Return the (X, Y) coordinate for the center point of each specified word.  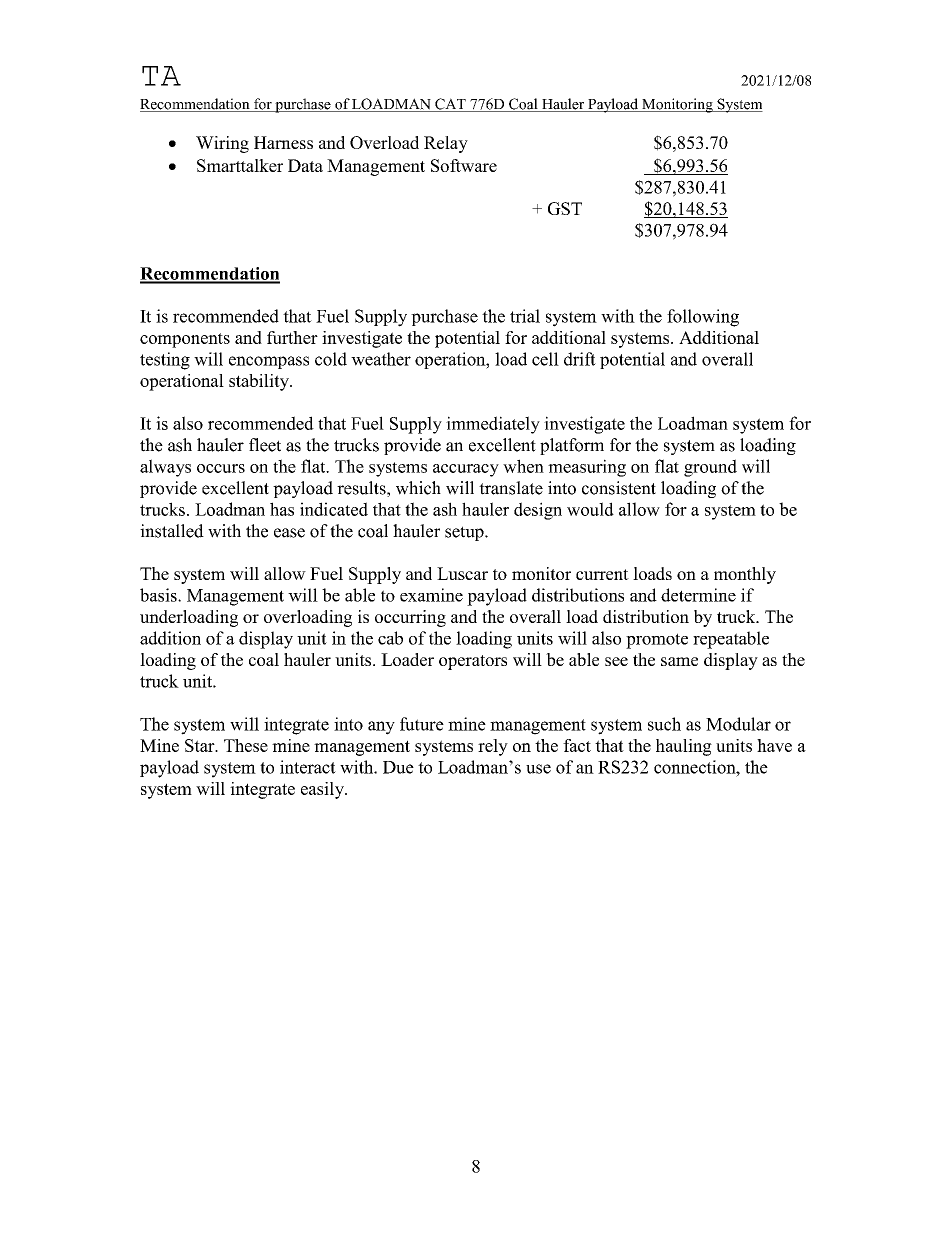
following (703, 318)
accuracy (466, 470)
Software (464, 165)
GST (565, 208)
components (185, 340)
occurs (221, 468)
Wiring (222, 144)
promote (657, 641)
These (246, 745)
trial (525, 316)
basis (159, 595)
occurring (410, 618)
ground (710, 468)
